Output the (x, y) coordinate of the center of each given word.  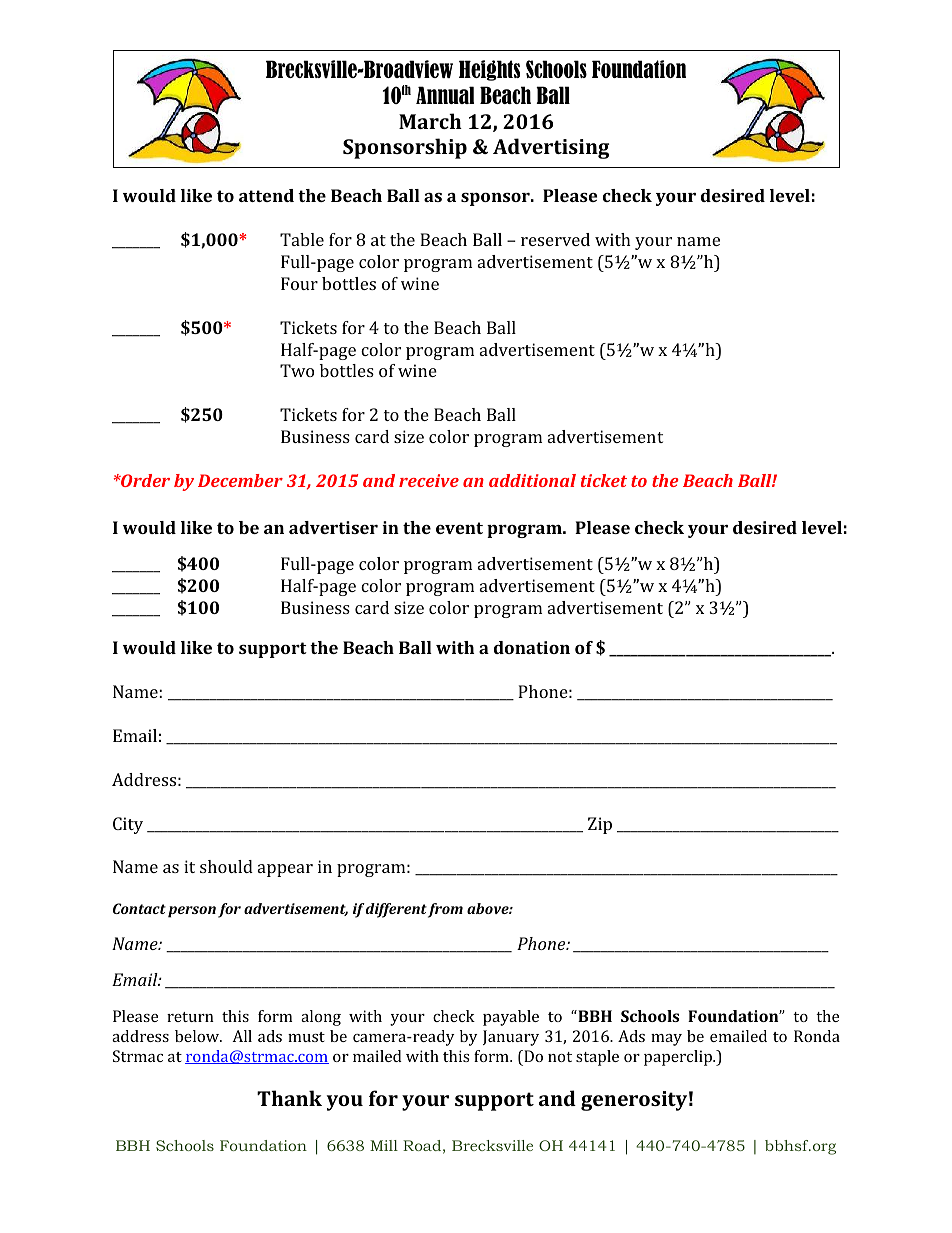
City (128, 825)
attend (266, 195)
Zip (600, 825)
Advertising (551, 148)
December (240, 480)
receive (429, 480)
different (396, 910)
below (198, 1036)
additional (532, 480)
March (430, 121)
